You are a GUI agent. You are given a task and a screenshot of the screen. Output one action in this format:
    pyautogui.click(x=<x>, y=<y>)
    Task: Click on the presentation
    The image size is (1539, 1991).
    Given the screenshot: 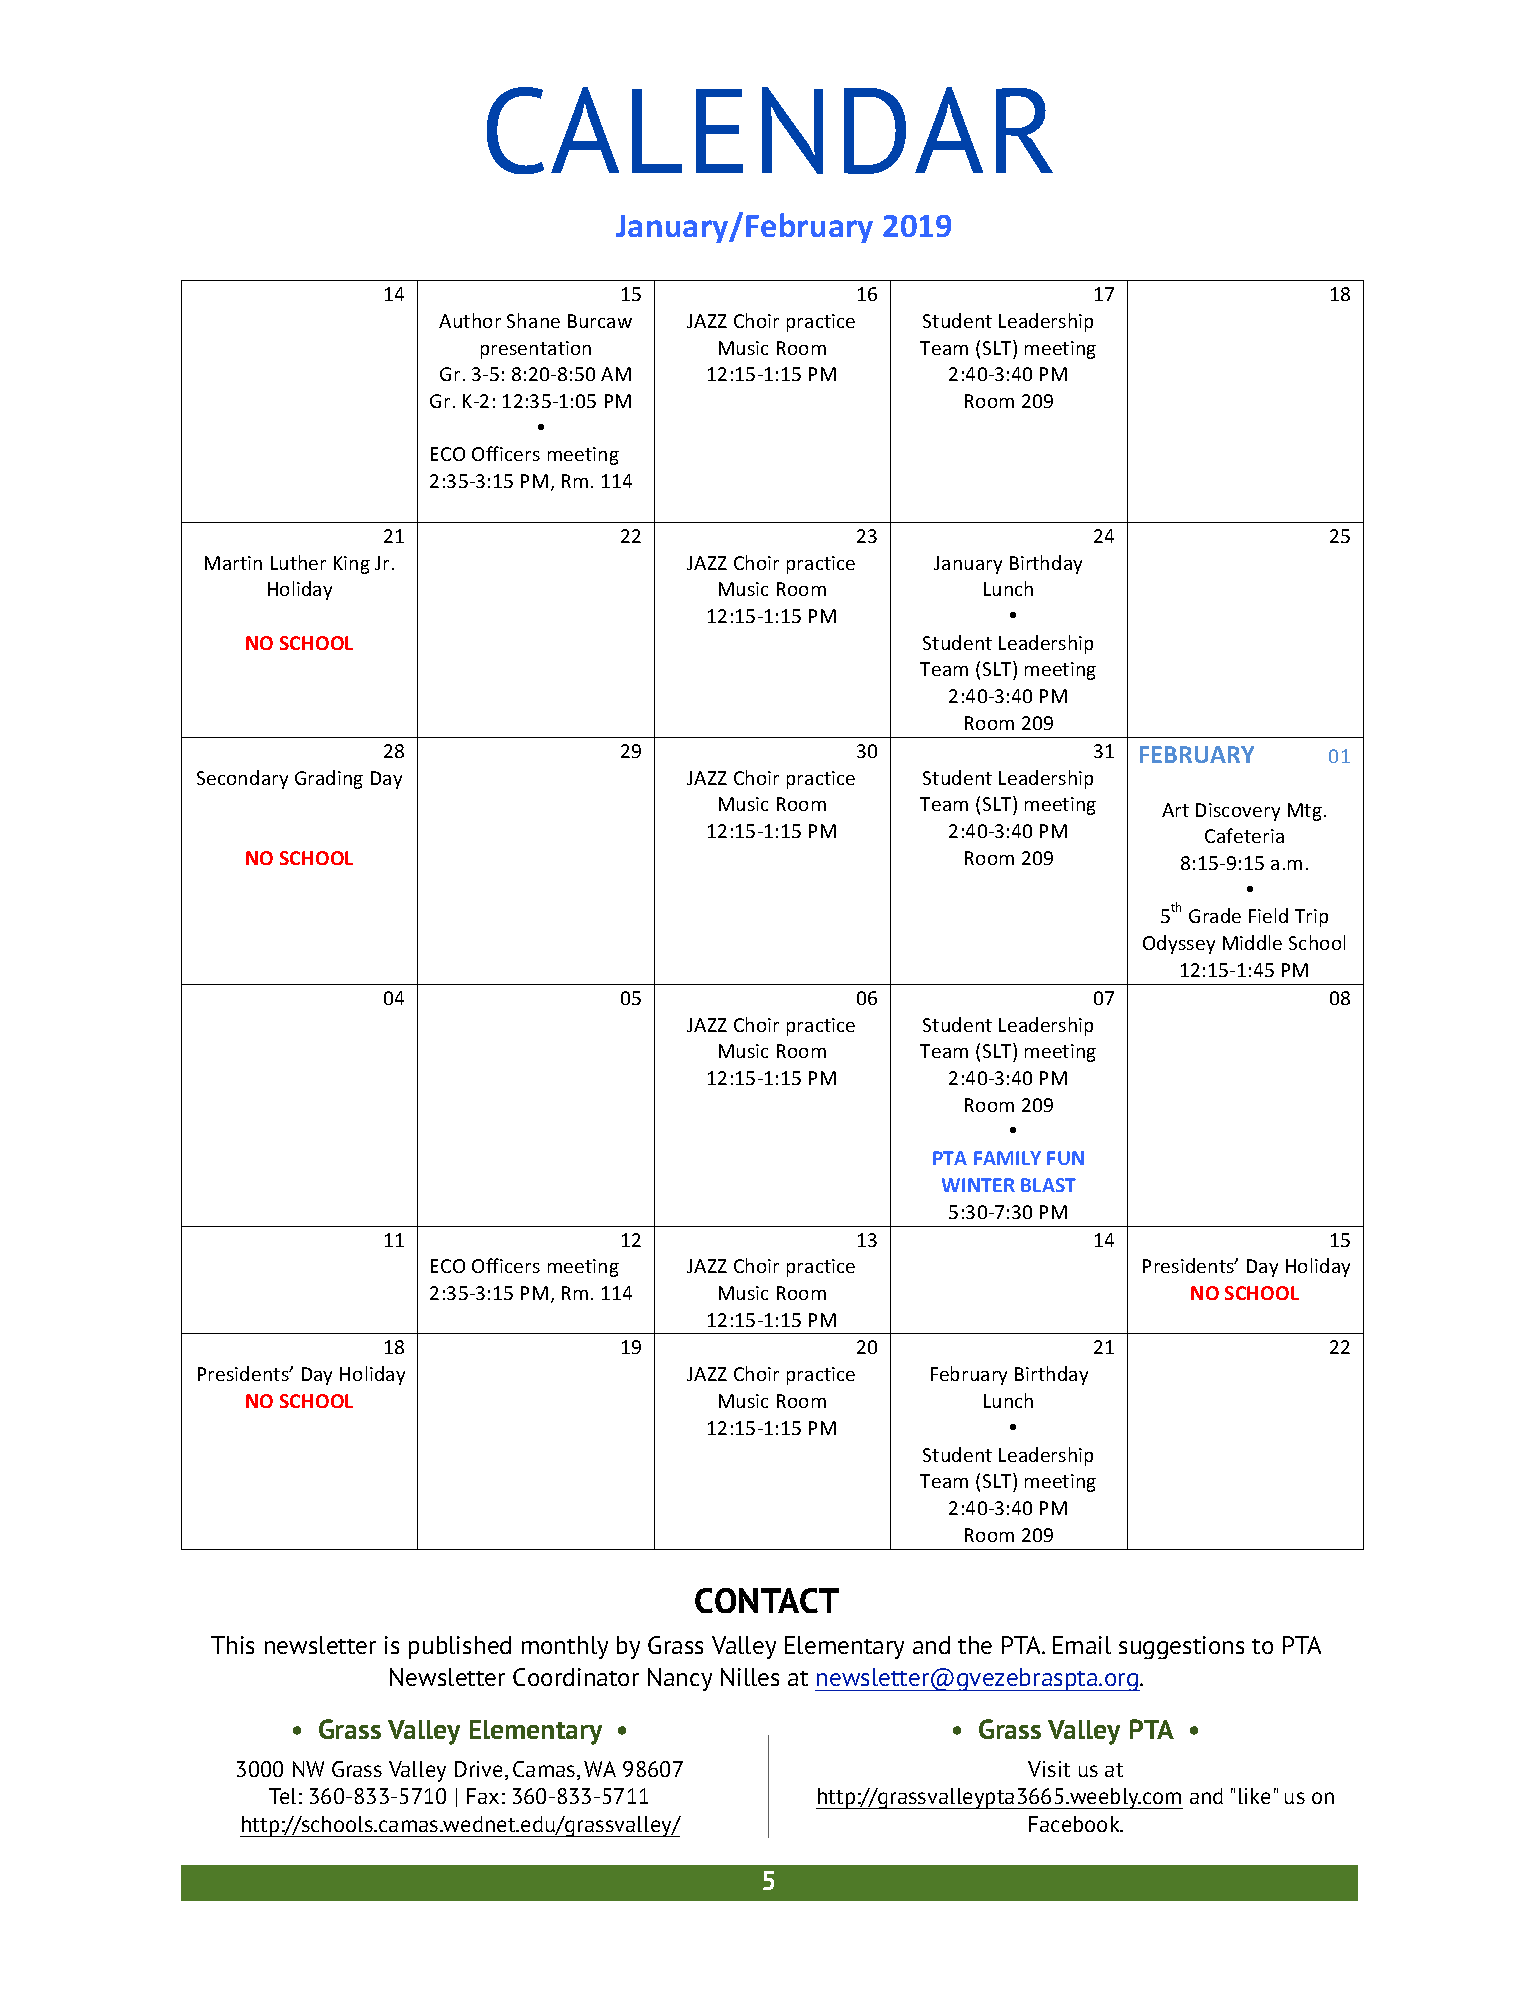 What is the action you would take?
    pyautogui.click(x=536, y=350)
